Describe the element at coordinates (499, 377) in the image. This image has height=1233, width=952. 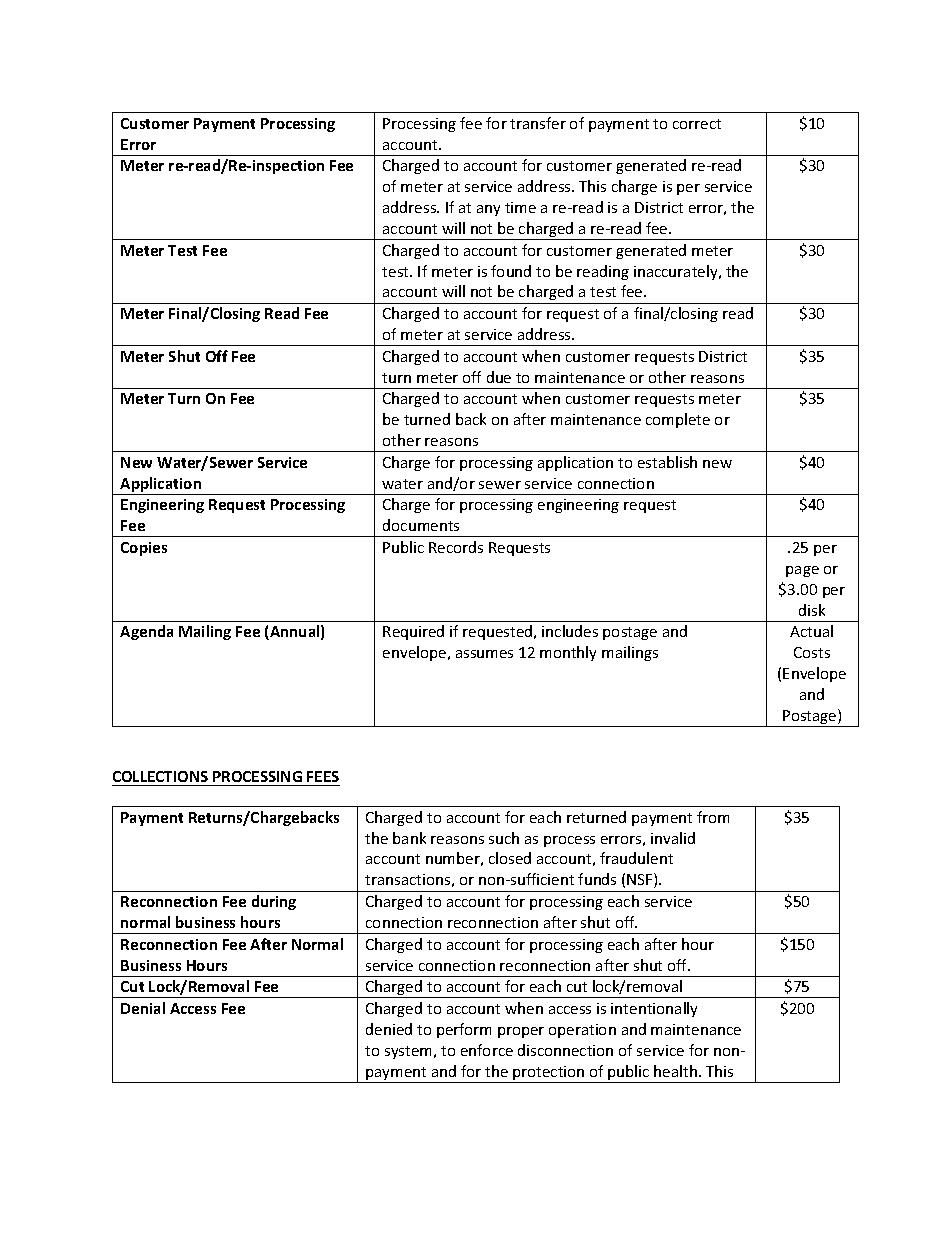
I see `due` at that location.
